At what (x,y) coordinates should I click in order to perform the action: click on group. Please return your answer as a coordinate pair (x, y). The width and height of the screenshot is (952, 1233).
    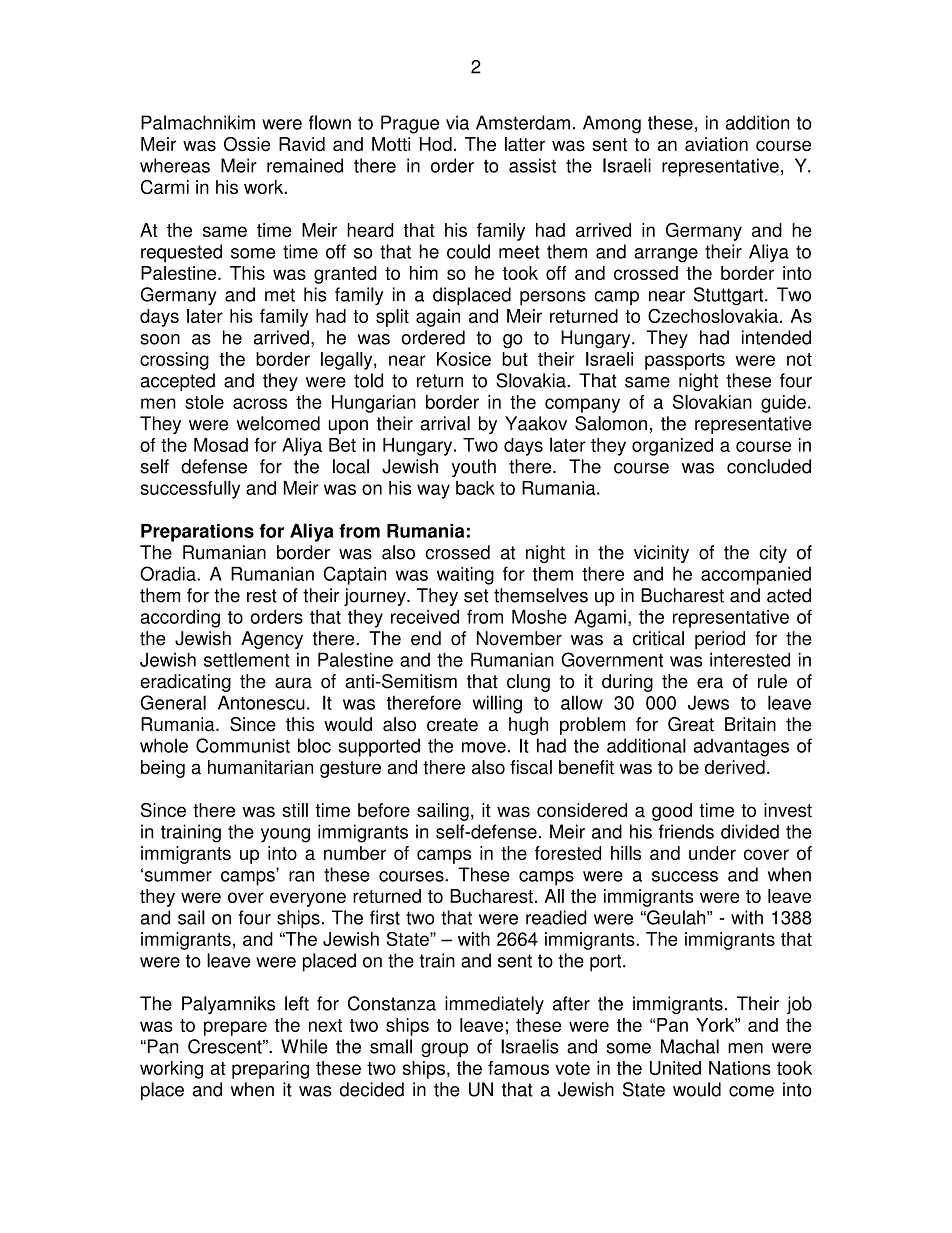
    Looking at the image, I should click on (444, 1050).
